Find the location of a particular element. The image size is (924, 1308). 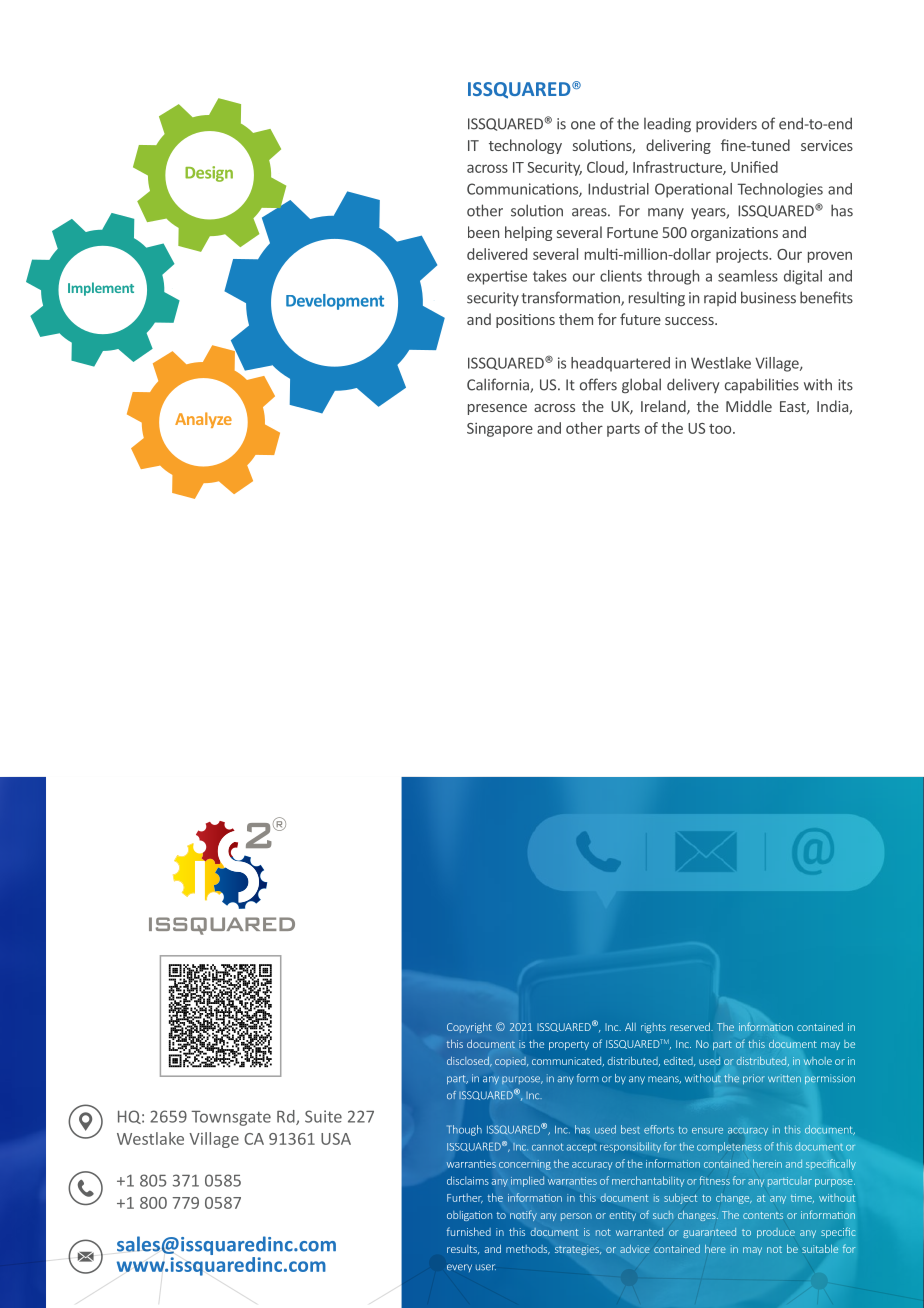

Design is located at coordinates (209, 174).
